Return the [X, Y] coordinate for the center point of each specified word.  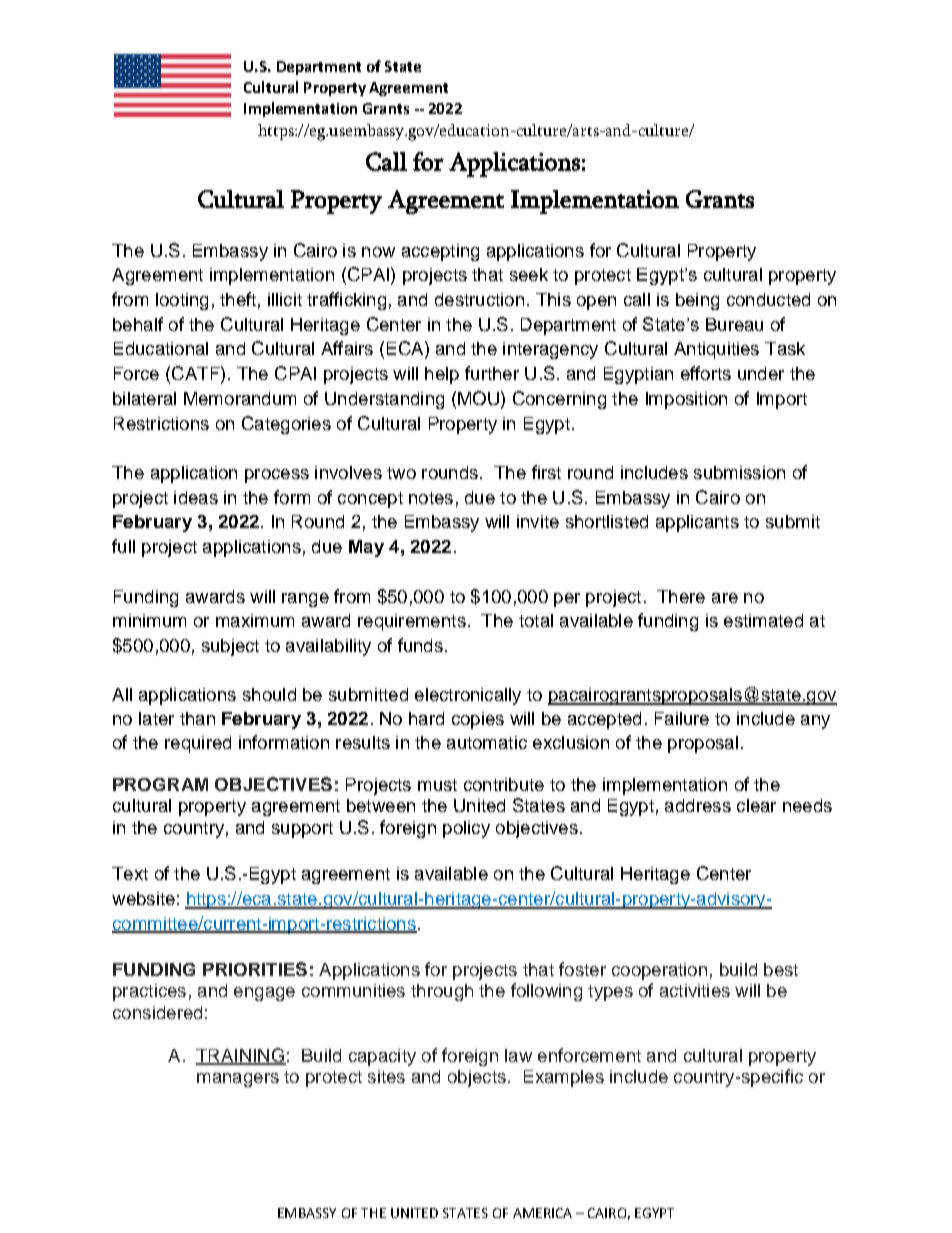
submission [739, 472]
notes [431, 498]
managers [238, 1080]
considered [157, 1012]
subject [230, 647]
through [442, 992]
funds [420, 645]
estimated [763, 620]
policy [466, 829]
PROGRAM [160, 784]
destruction [479, 299]
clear [756, 805]
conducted [768, 299]
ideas [196, 497]
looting [182, 301]
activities [695, 990]
